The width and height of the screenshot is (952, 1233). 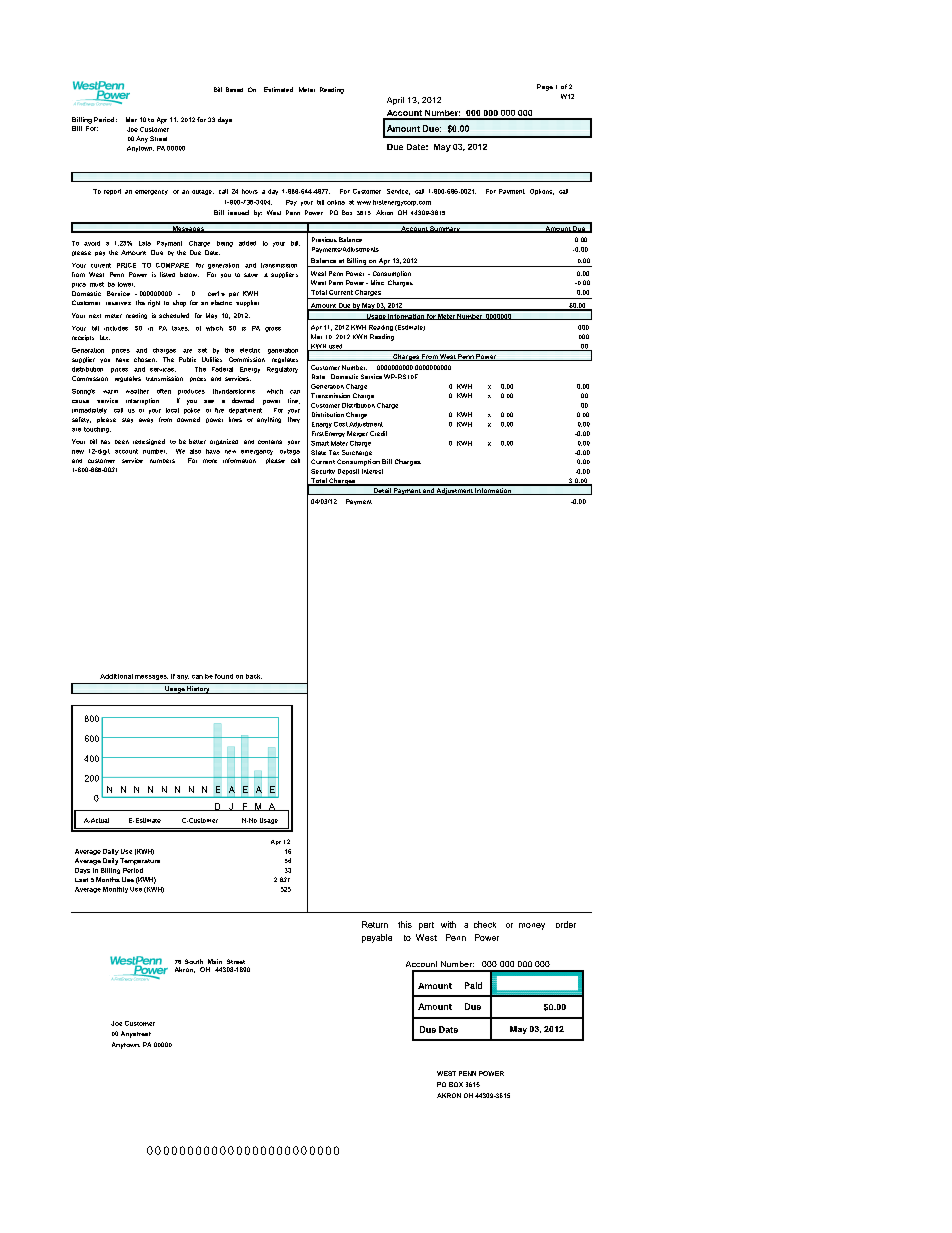 I want to click on weather, so click(x=137, y=391).
